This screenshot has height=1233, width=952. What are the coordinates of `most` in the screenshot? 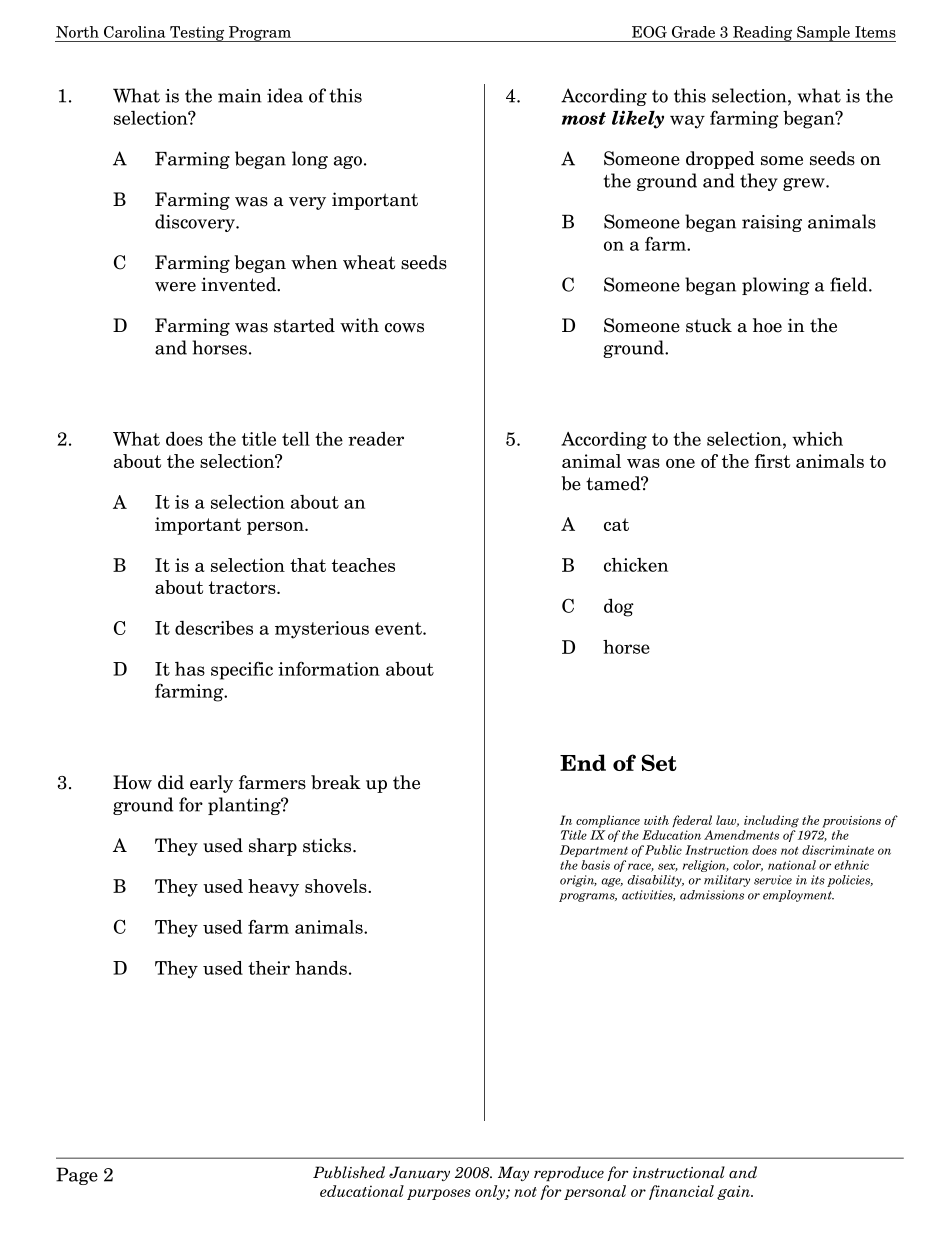 It's located at (584, 118).
